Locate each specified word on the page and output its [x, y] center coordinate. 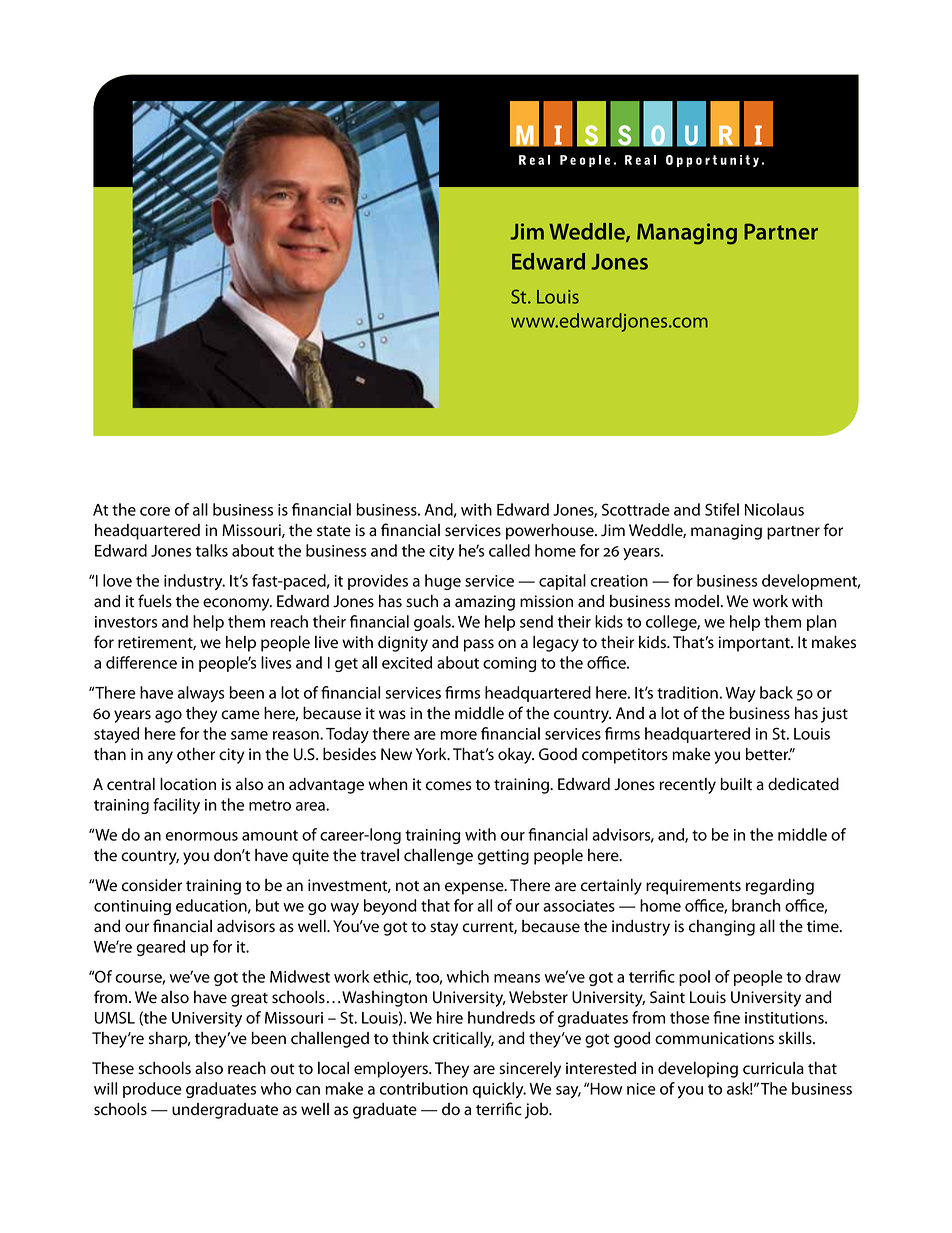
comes [449, 786]
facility [176, 806]
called [509, 550]
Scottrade [636, 509]
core [155, 511]
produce [152, 1090]
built [736, 784]
